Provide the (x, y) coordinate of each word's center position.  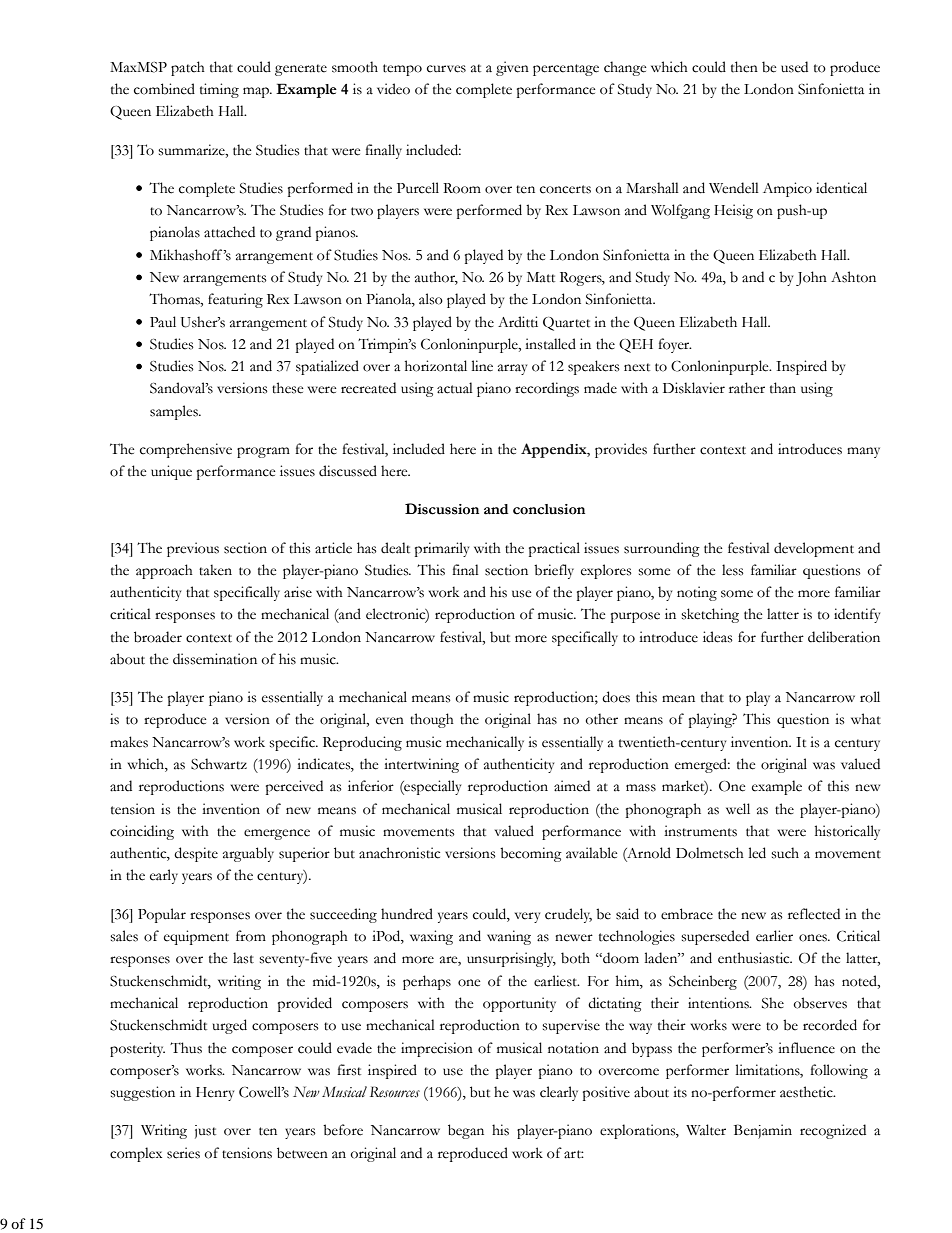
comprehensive (186, 450)
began (466, 1131)
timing (219, 90)
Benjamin (763, 1131)
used (794, 67)
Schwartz (219, 764)
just (205, 1132)
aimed (572, 786)
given (512, 68)
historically (847, 832)
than (783, 388)
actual (455, 388)
